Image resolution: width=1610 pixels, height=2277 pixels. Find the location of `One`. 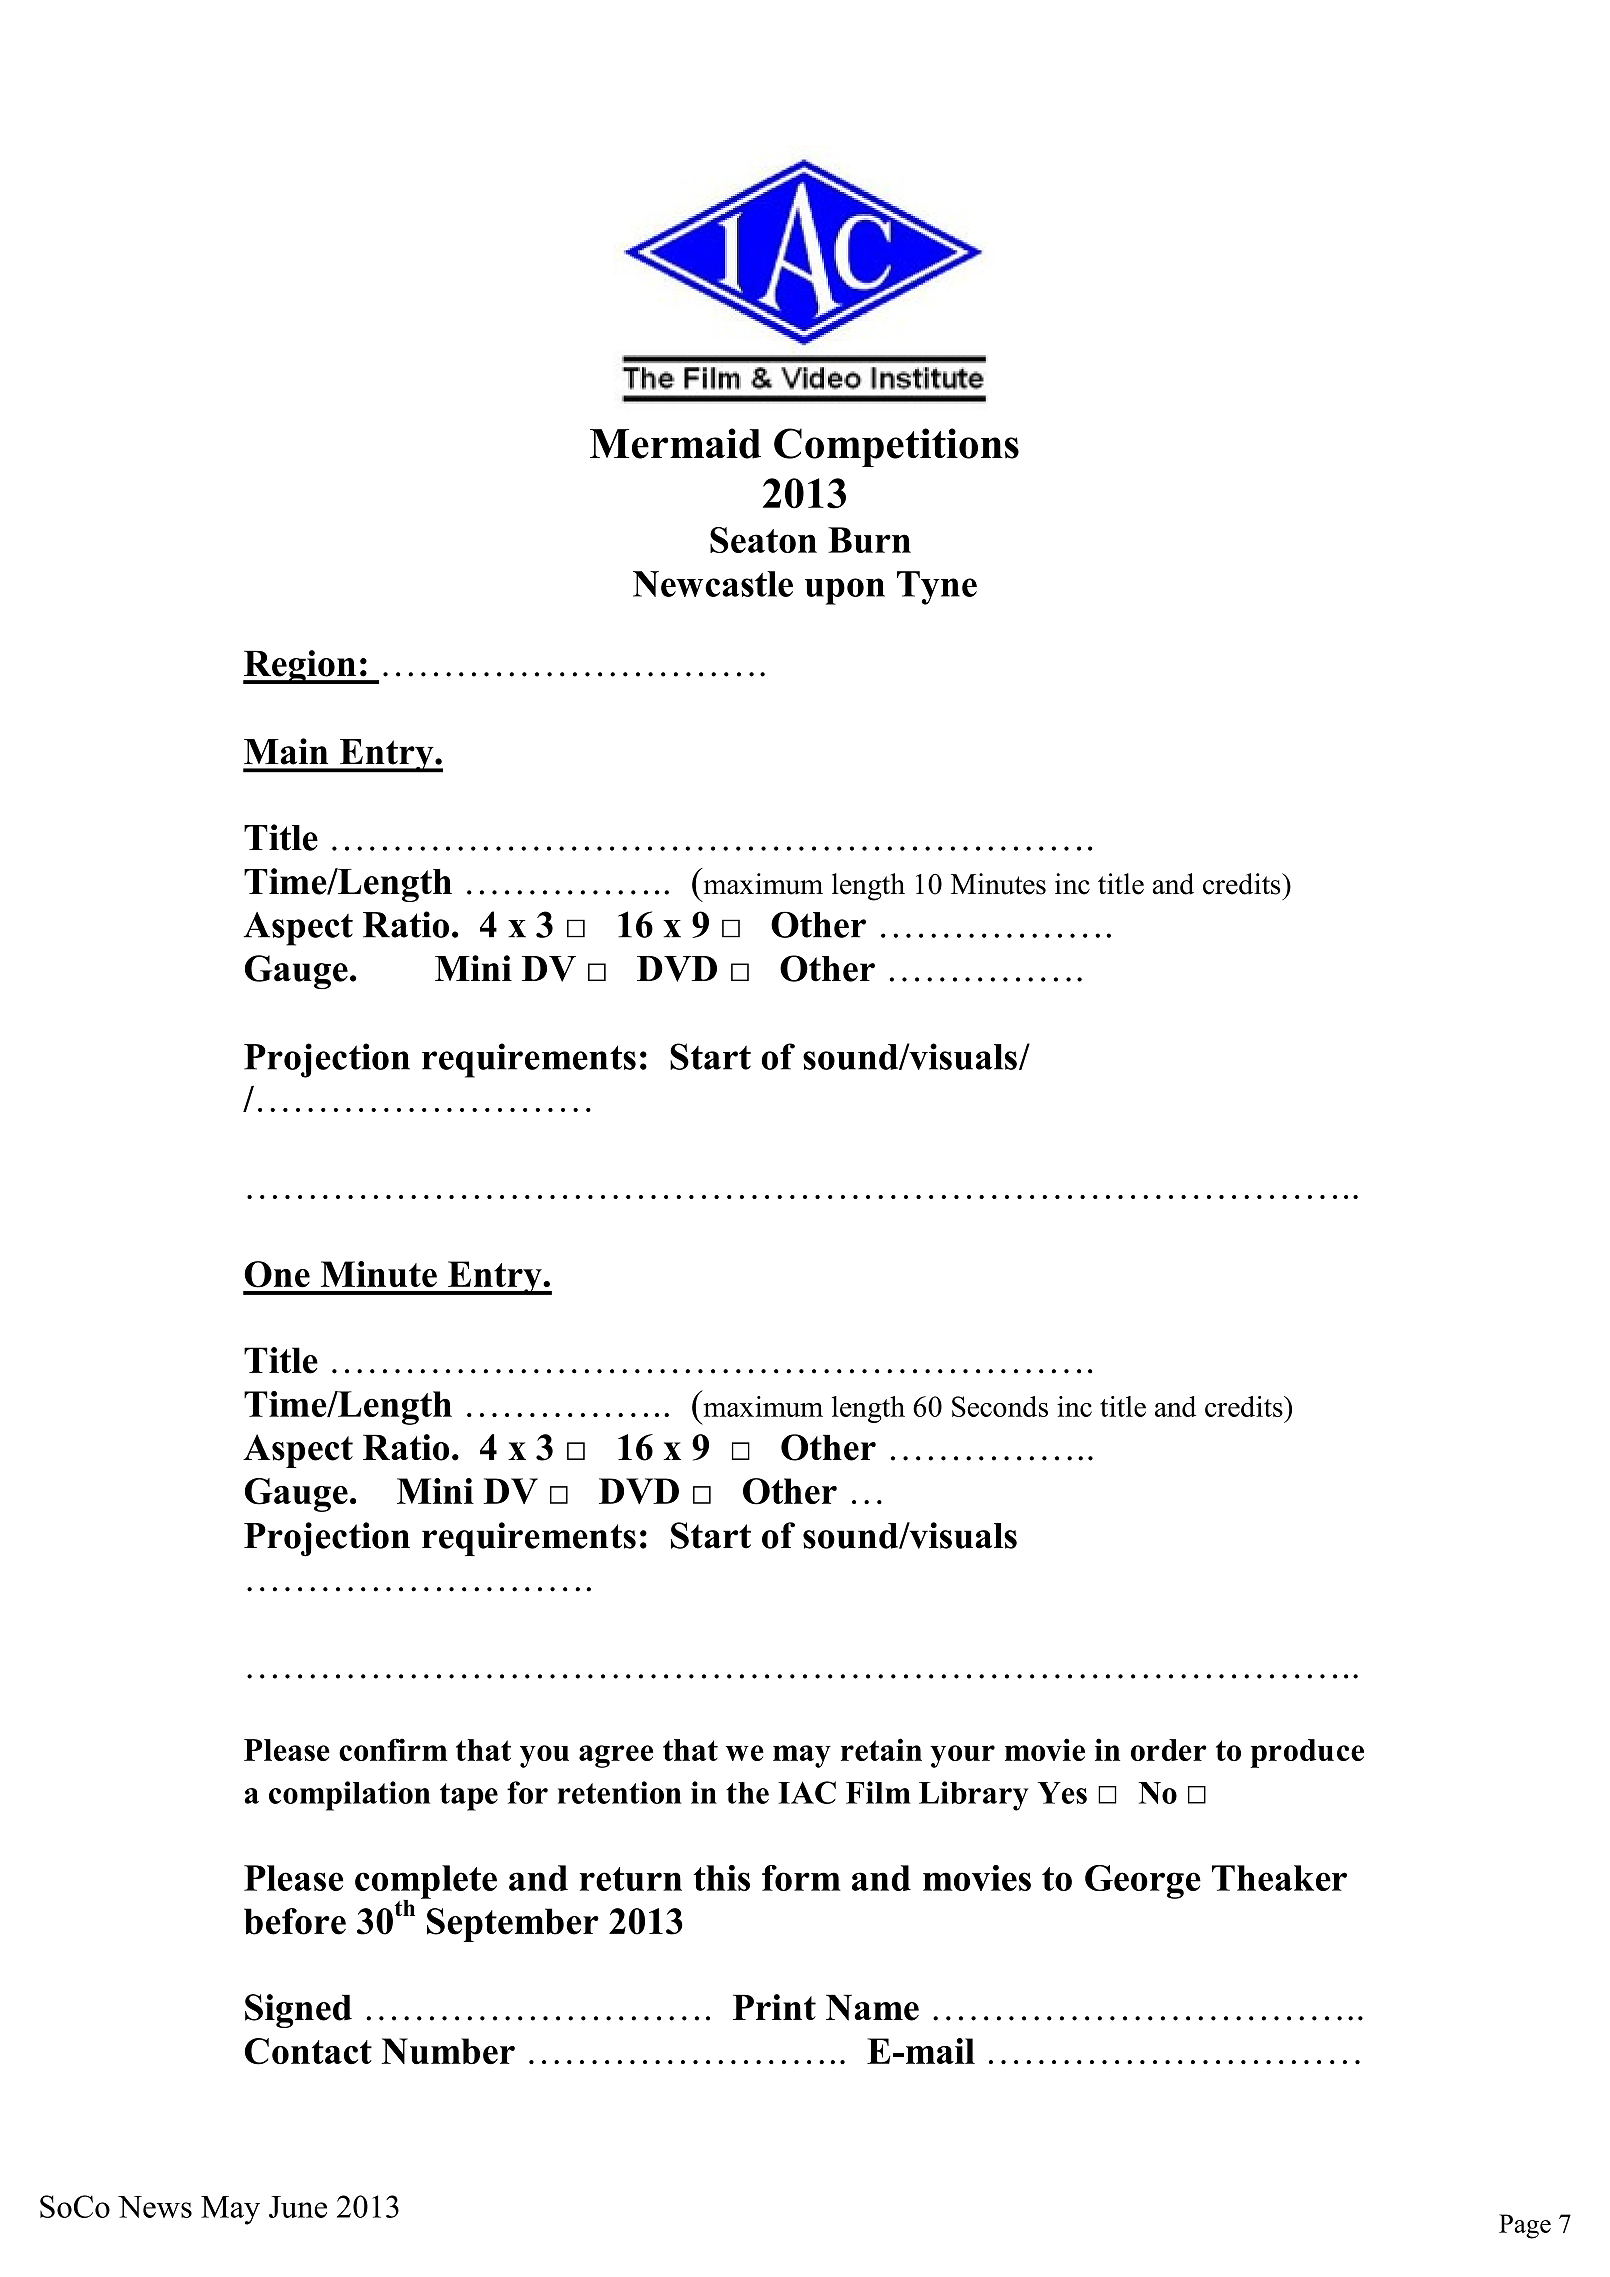

One is located at coordinates (277, 1274).
